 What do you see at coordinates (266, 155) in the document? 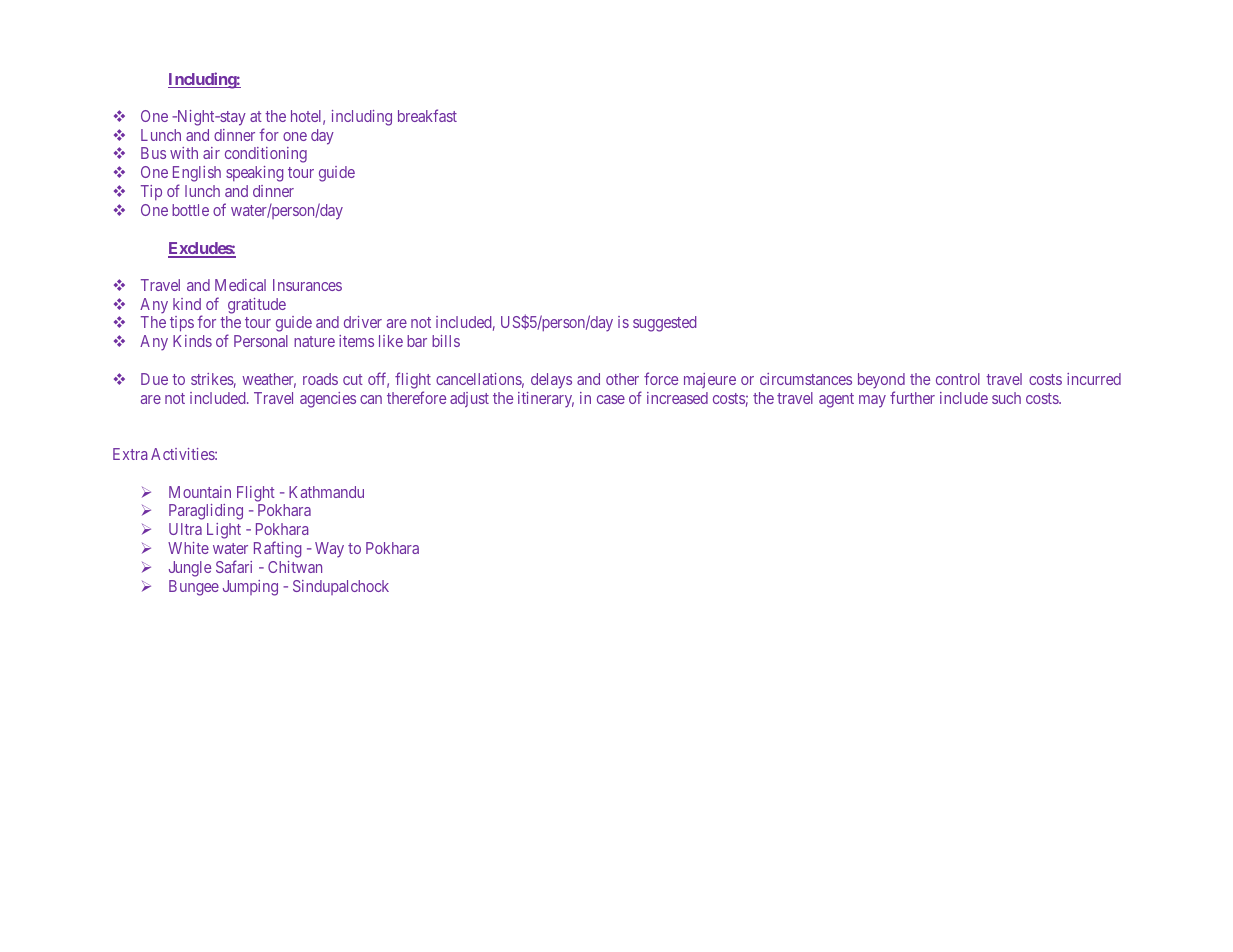
I see `conditioning` at bounding box center [266, 155].
